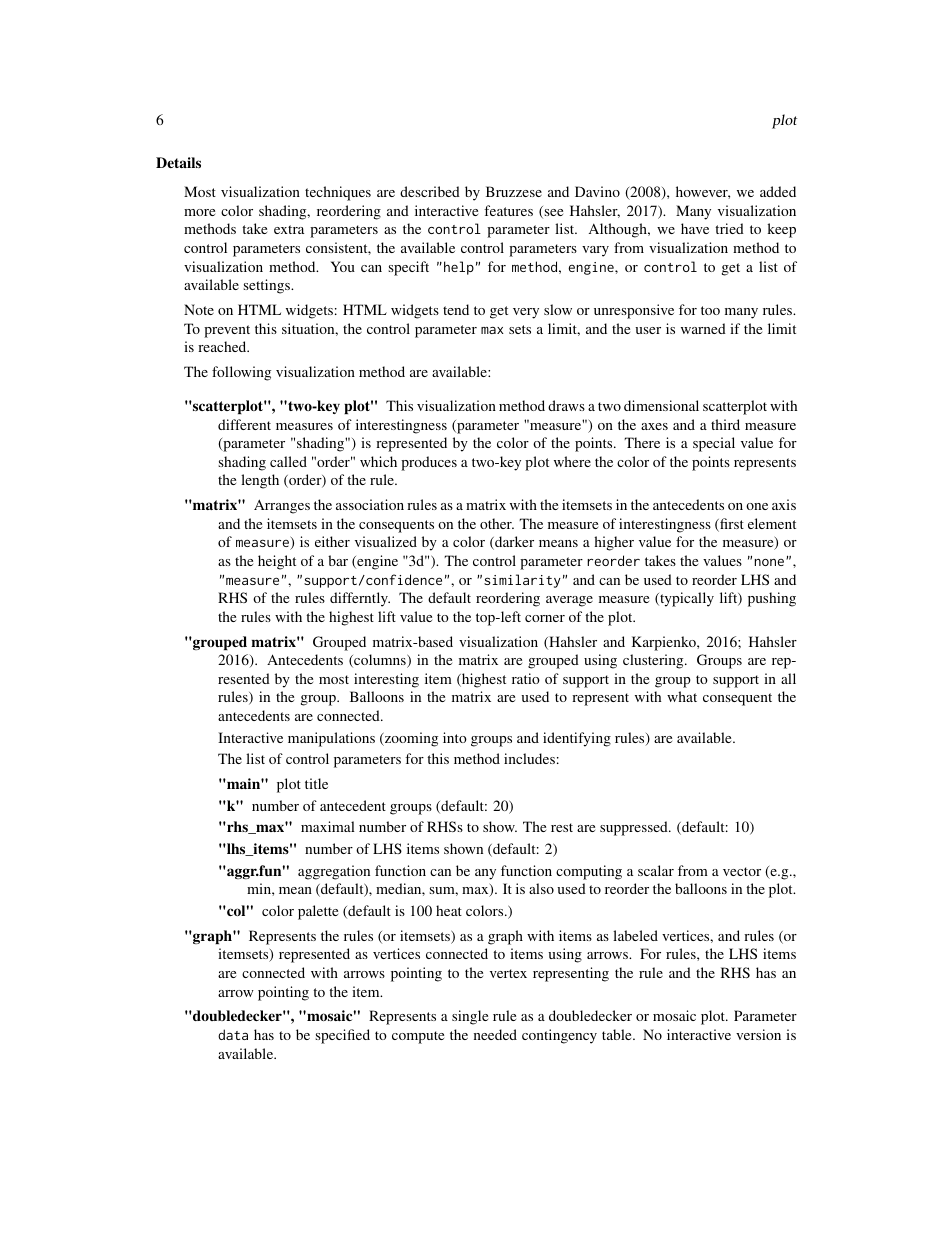 This document has height=1233, width=952. Describe the element at coordinates (695, 228) in the document. I see `have` at that location.
